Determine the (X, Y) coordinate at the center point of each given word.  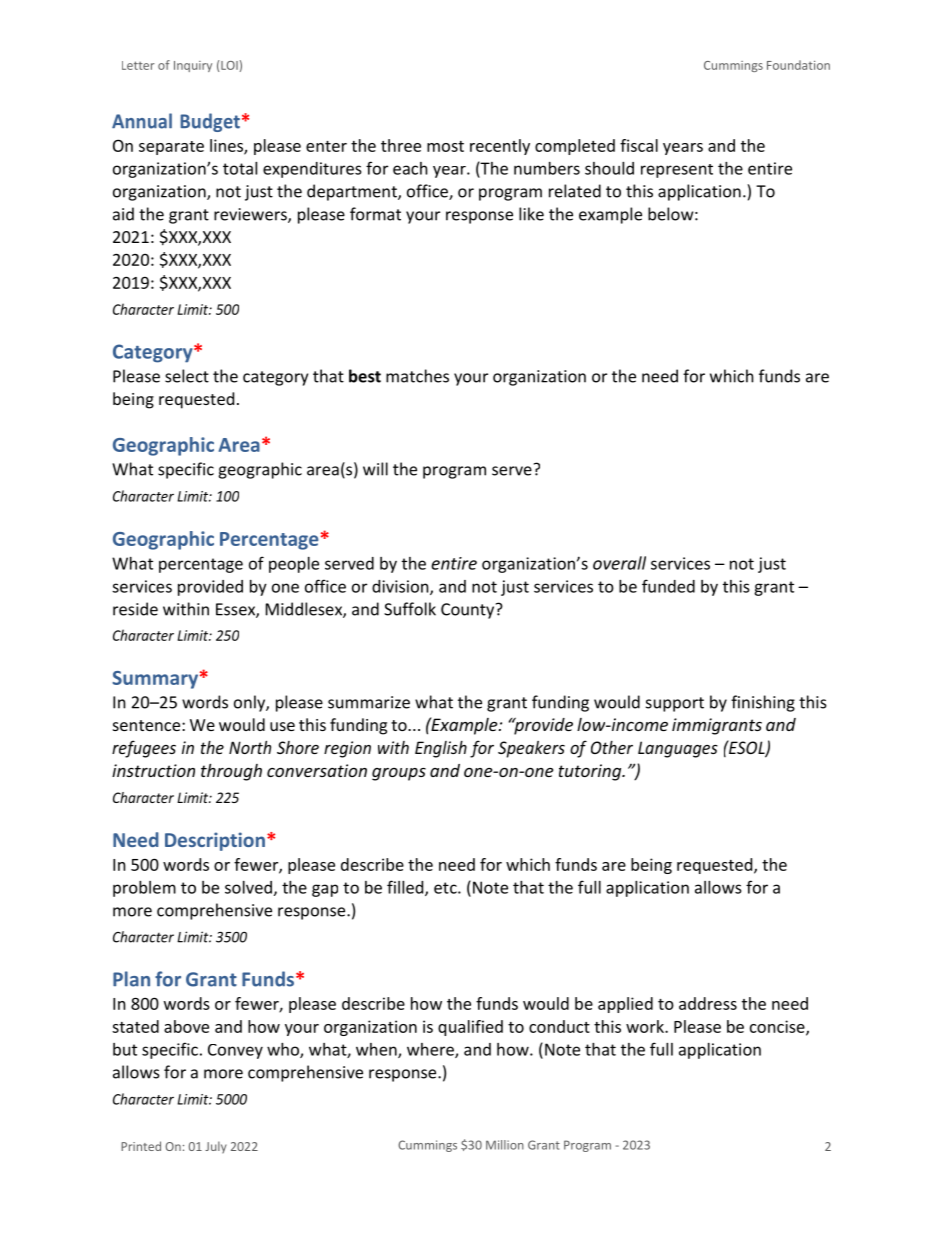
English (441, 749)
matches (417, 376)
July (216, 1147)
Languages (678, 749)
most (445, 146)
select (187, 376)
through (231, 772)
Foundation (798, 65)
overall (619, 563)
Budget (210, 122)
